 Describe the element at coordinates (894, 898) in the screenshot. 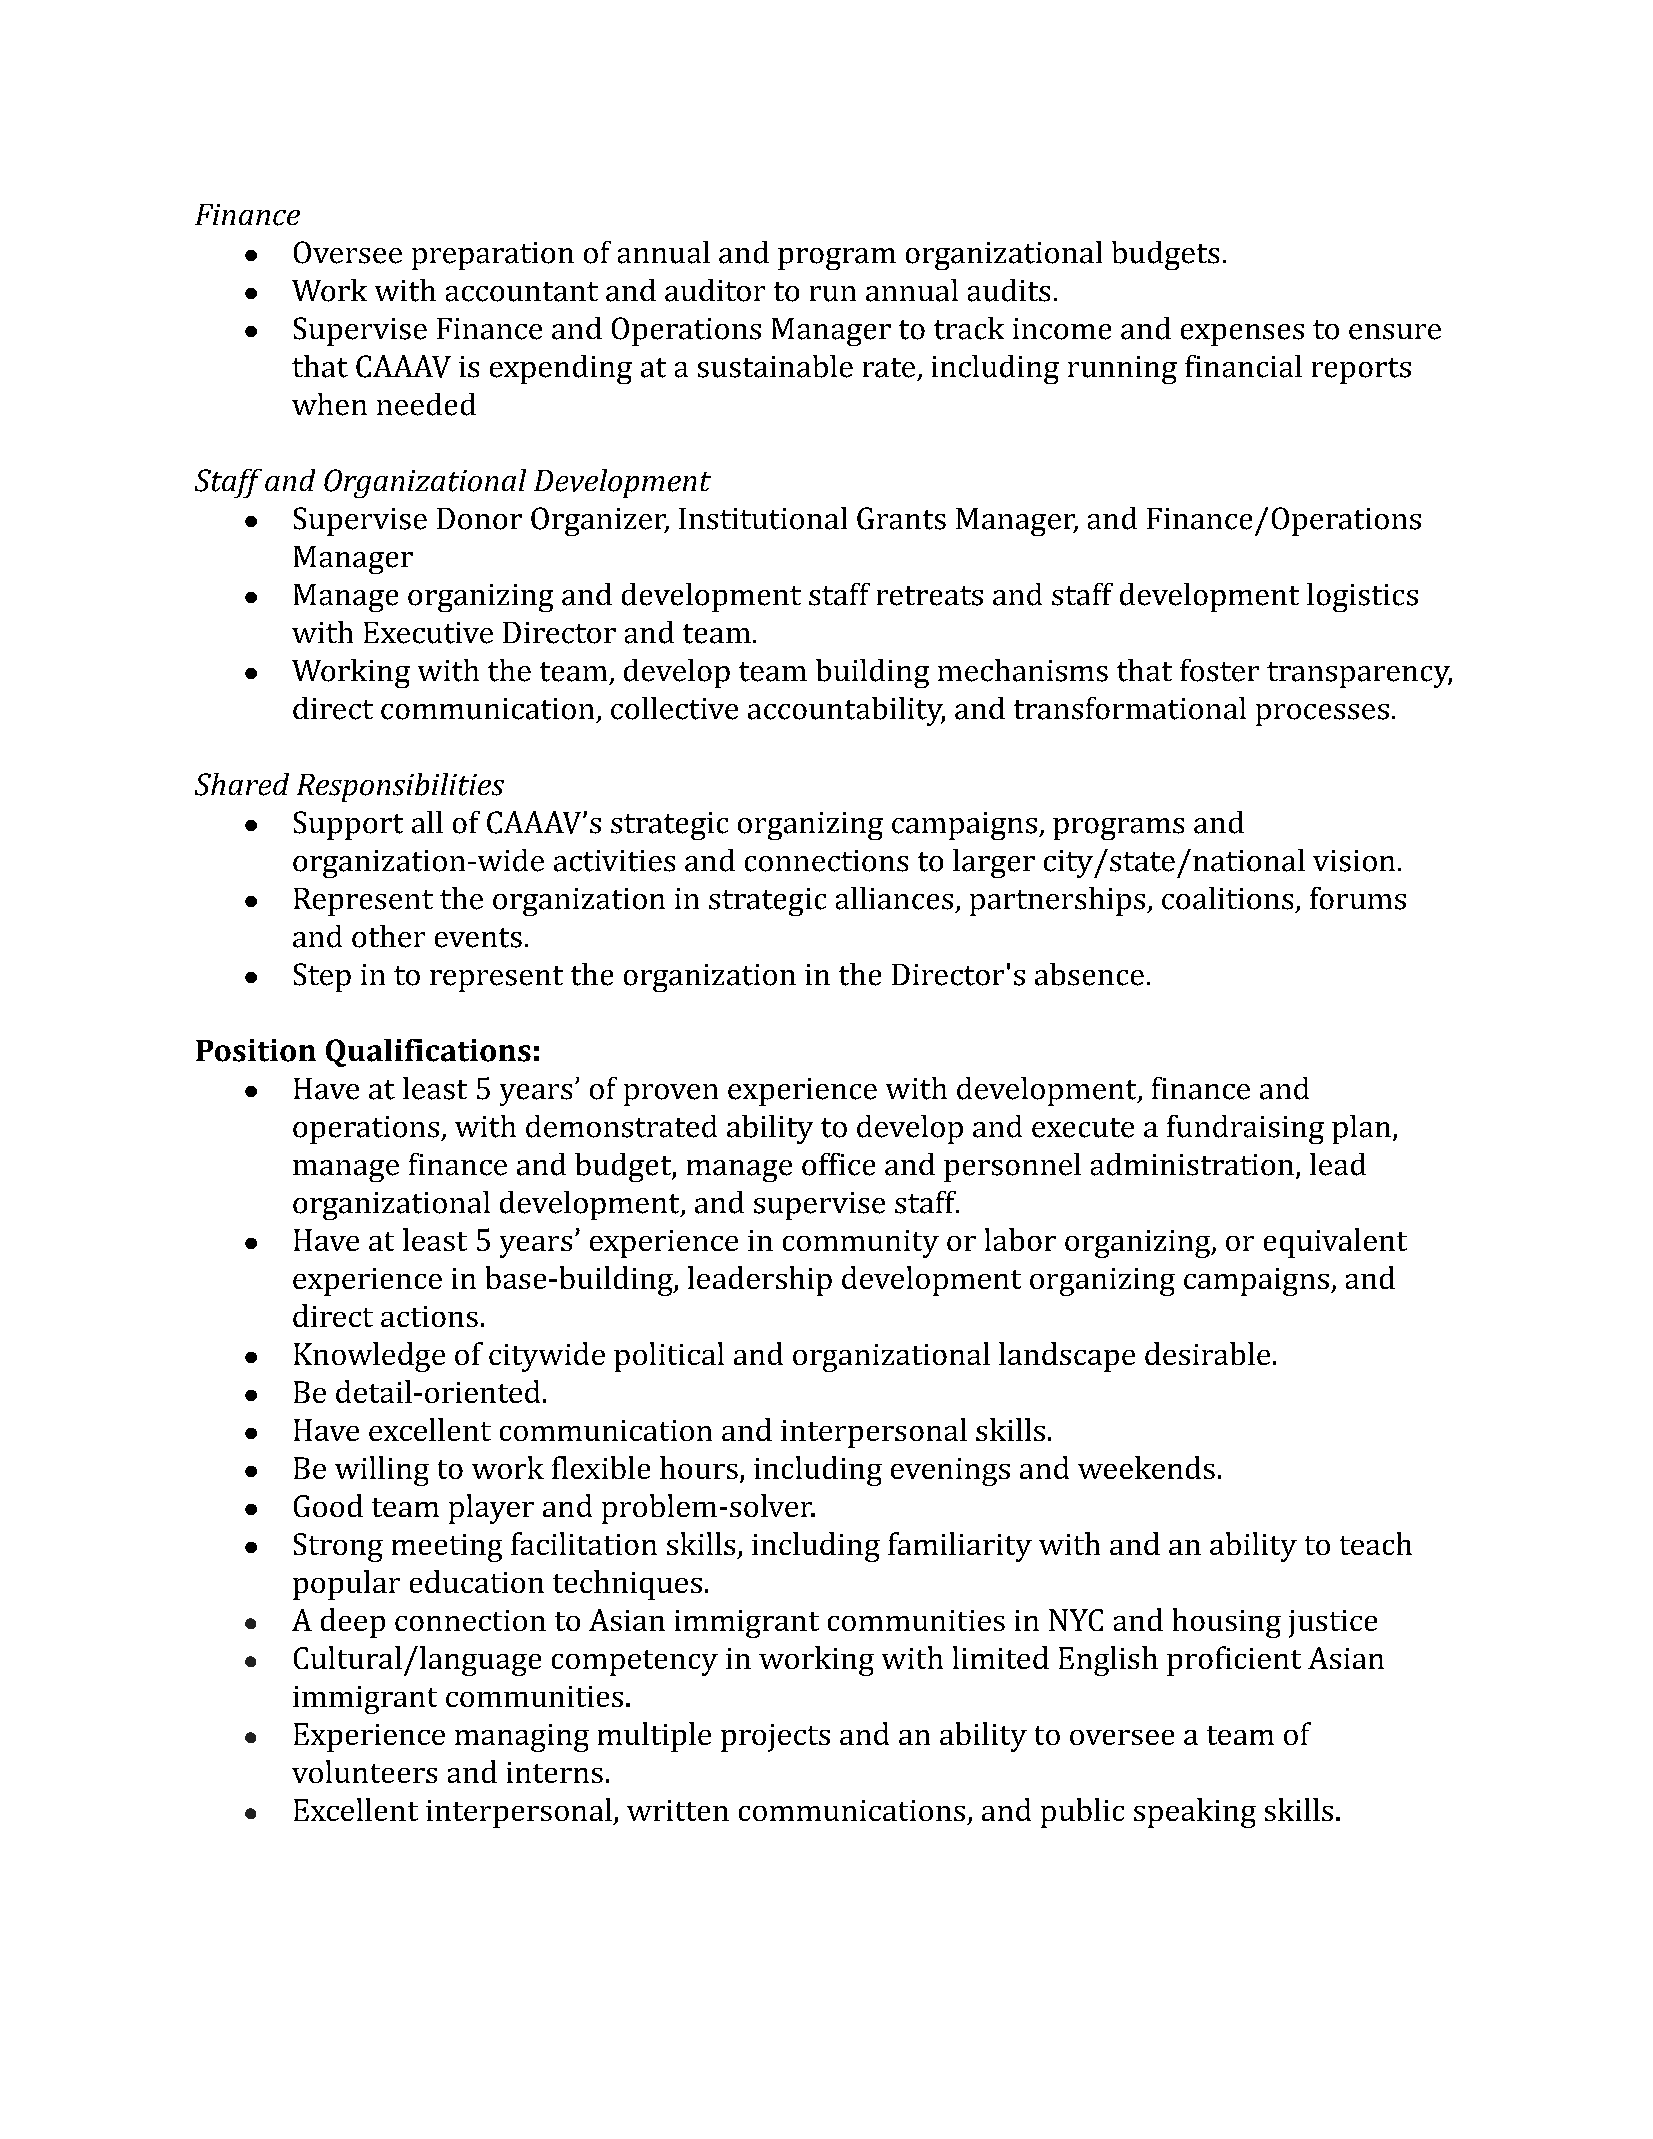

I see `alliances` at that location.
